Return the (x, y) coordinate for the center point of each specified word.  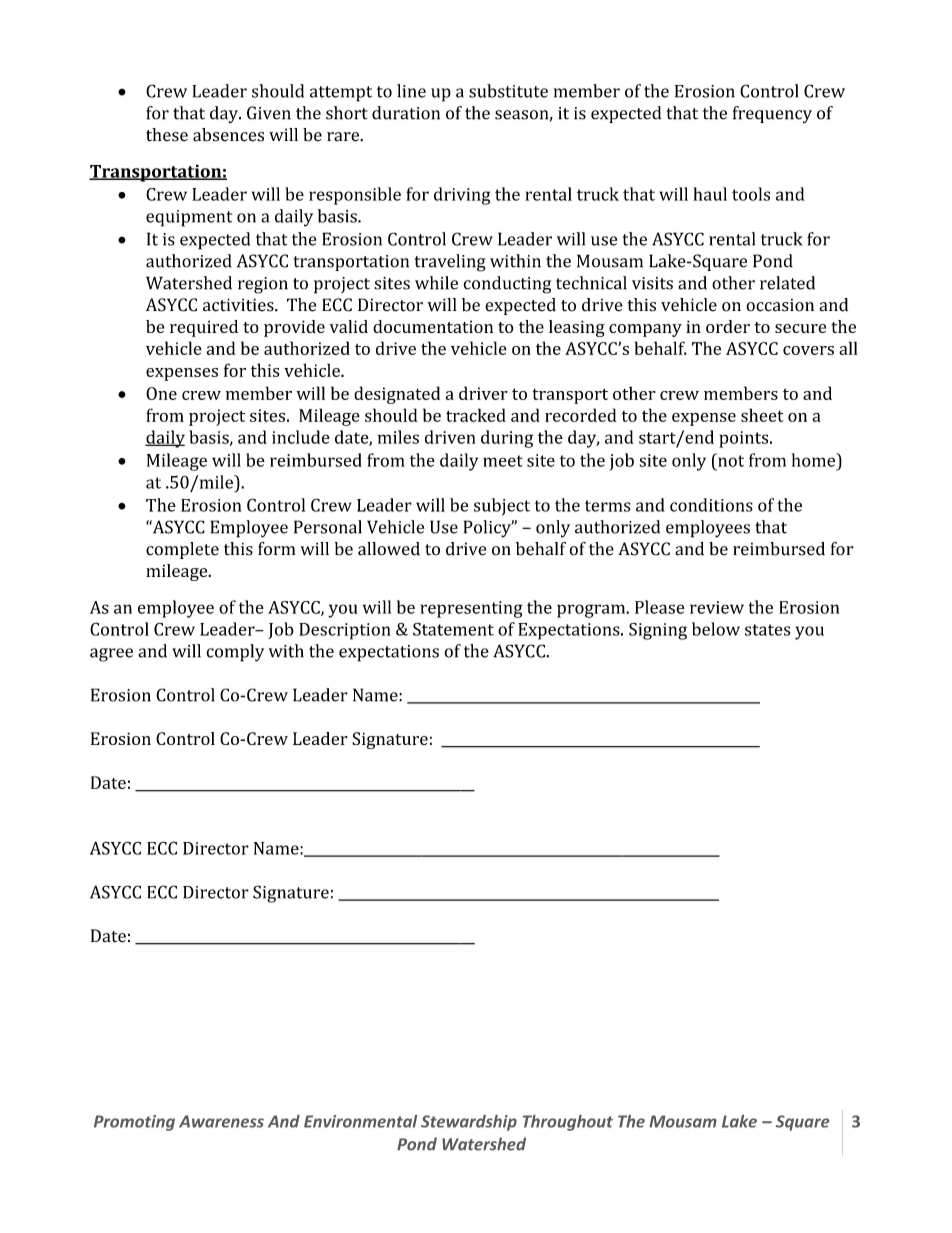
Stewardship (469, 1123)
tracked (476, 415)
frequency (772, 114)
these (167, 135)
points (745, 439)
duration (406, 113)
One (161, 393)
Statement (453, 629)
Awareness (221, 1121)
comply (235, 653)
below (716, 629)
